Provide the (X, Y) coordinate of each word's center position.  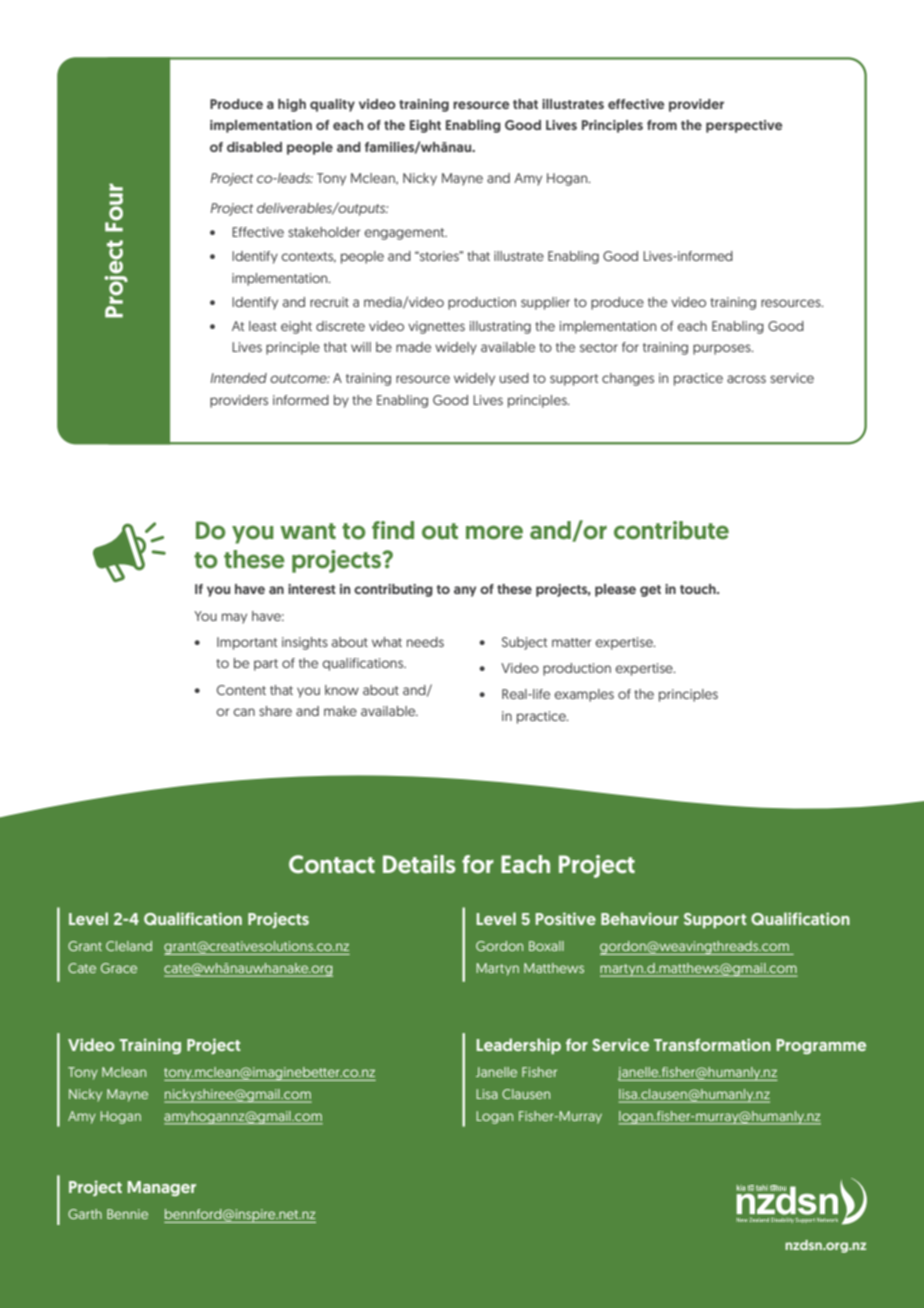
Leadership (519, 1046)
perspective (744, 126)
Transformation (712, 1044)
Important (247, 643)
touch (699, 589)
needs (425, 642)
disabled (254, 147)
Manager (162, 1188)
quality (332, 105)
